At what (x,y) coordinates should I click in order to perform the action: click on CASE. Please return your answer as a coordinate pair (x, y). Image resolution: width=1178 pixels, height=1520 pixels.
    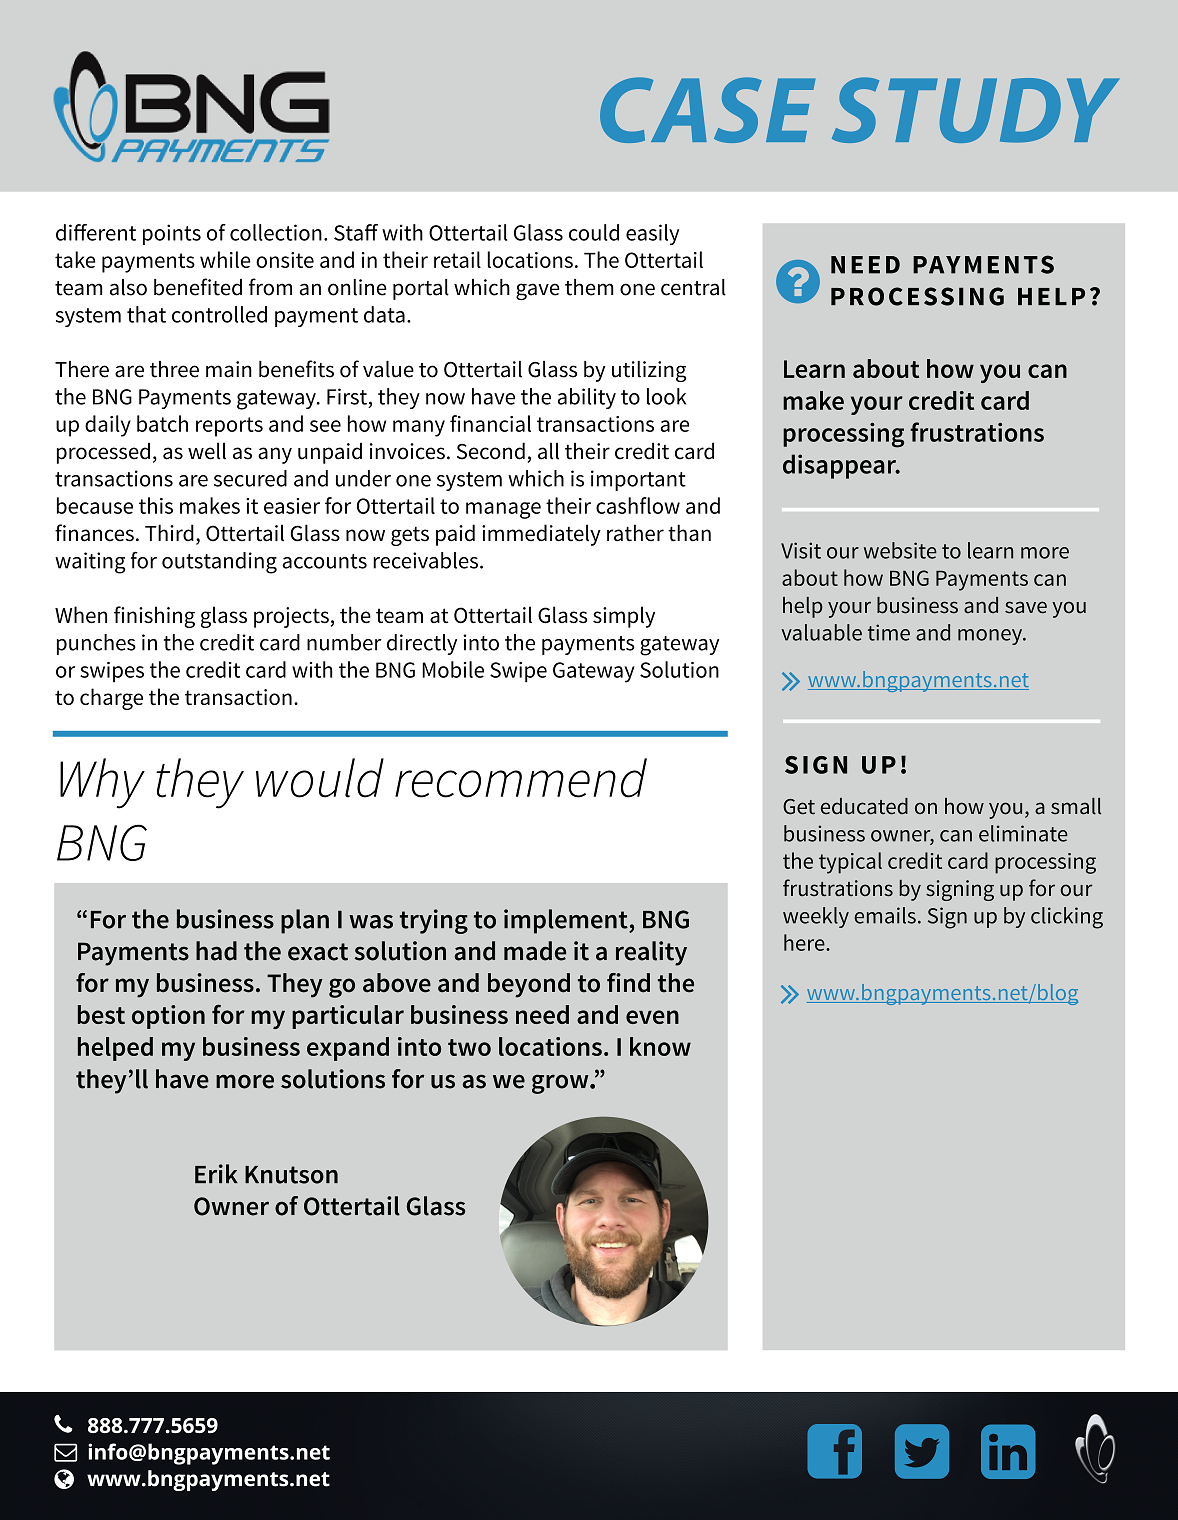
    Looking at the image, I should click on (707, 110).
